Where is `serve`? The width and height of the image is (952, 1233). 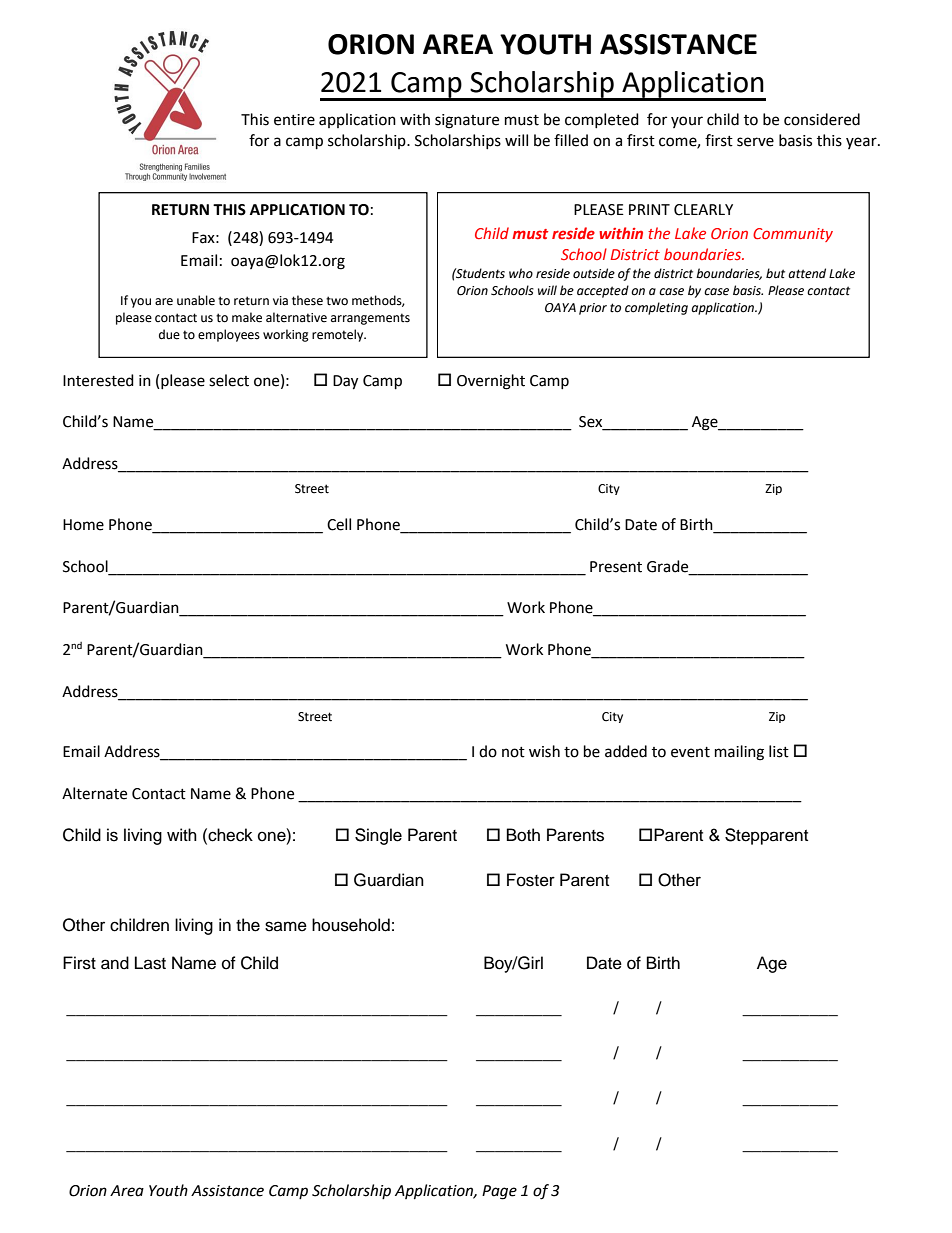
serve is located at coordinates (755, 142).
